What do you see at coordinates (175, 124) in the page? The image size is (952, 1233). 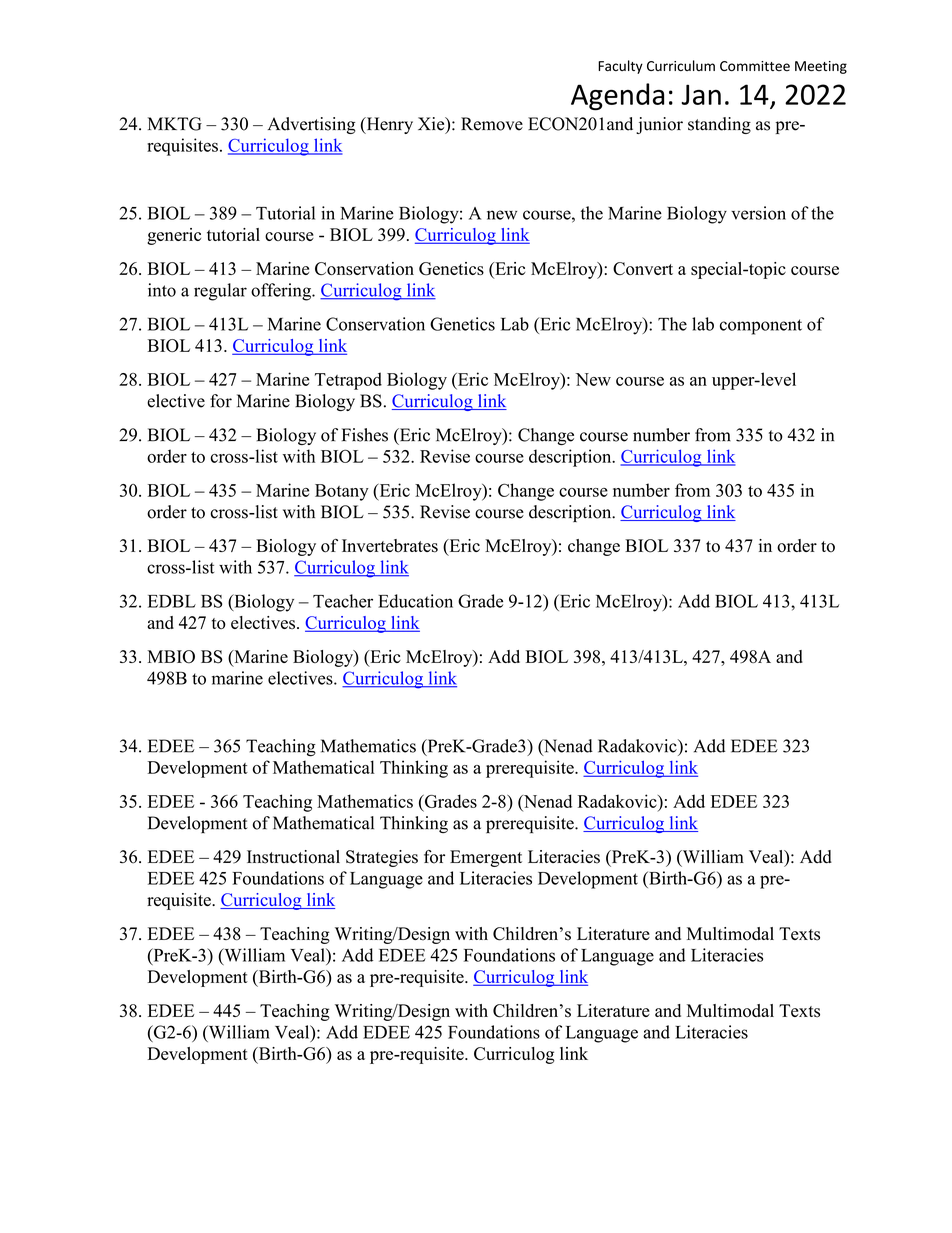 I see `MKTG` at bounding box center [175, 124].
